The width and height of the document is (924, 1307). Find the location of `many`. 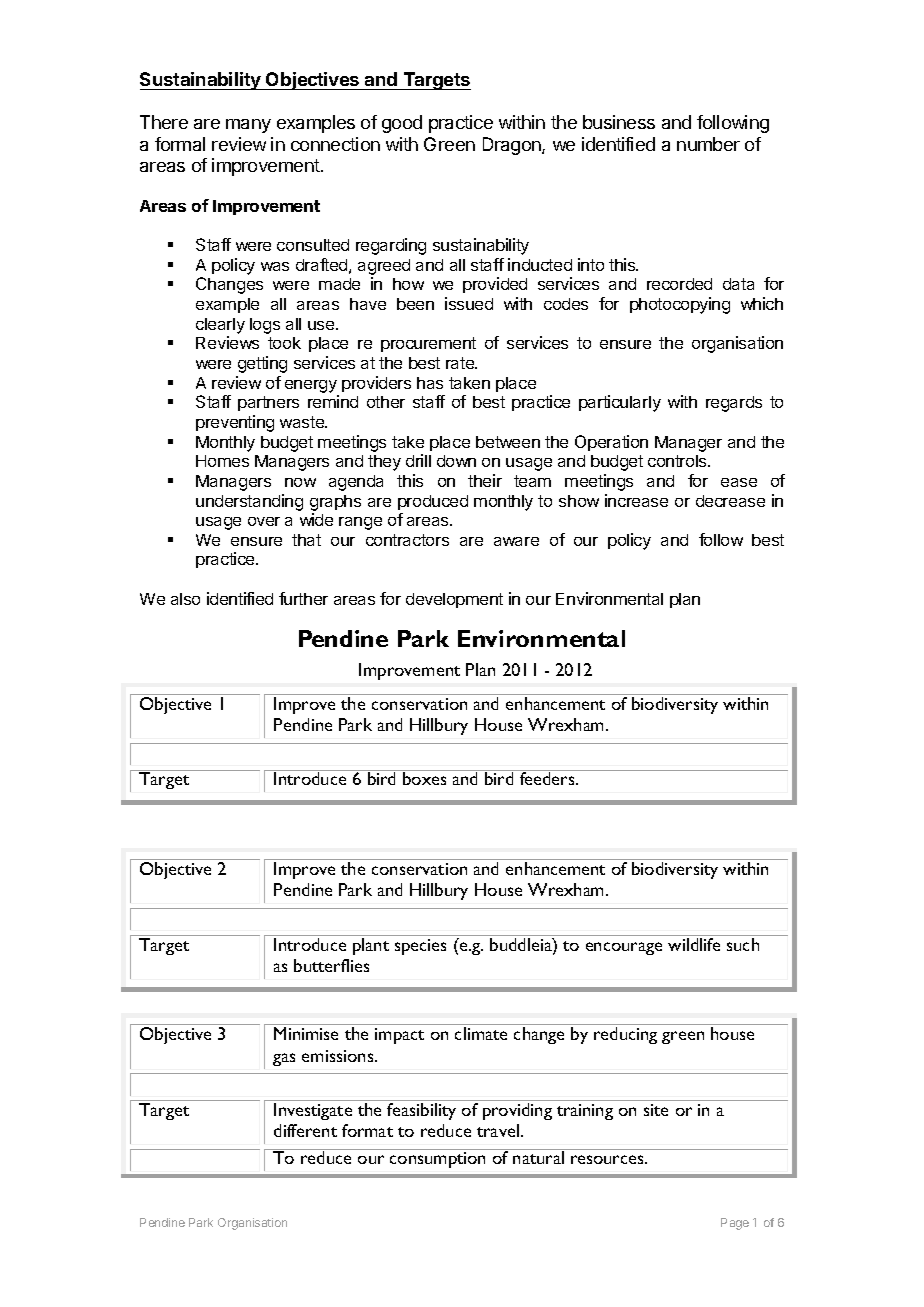

many is located at coordinates (248, 126).
